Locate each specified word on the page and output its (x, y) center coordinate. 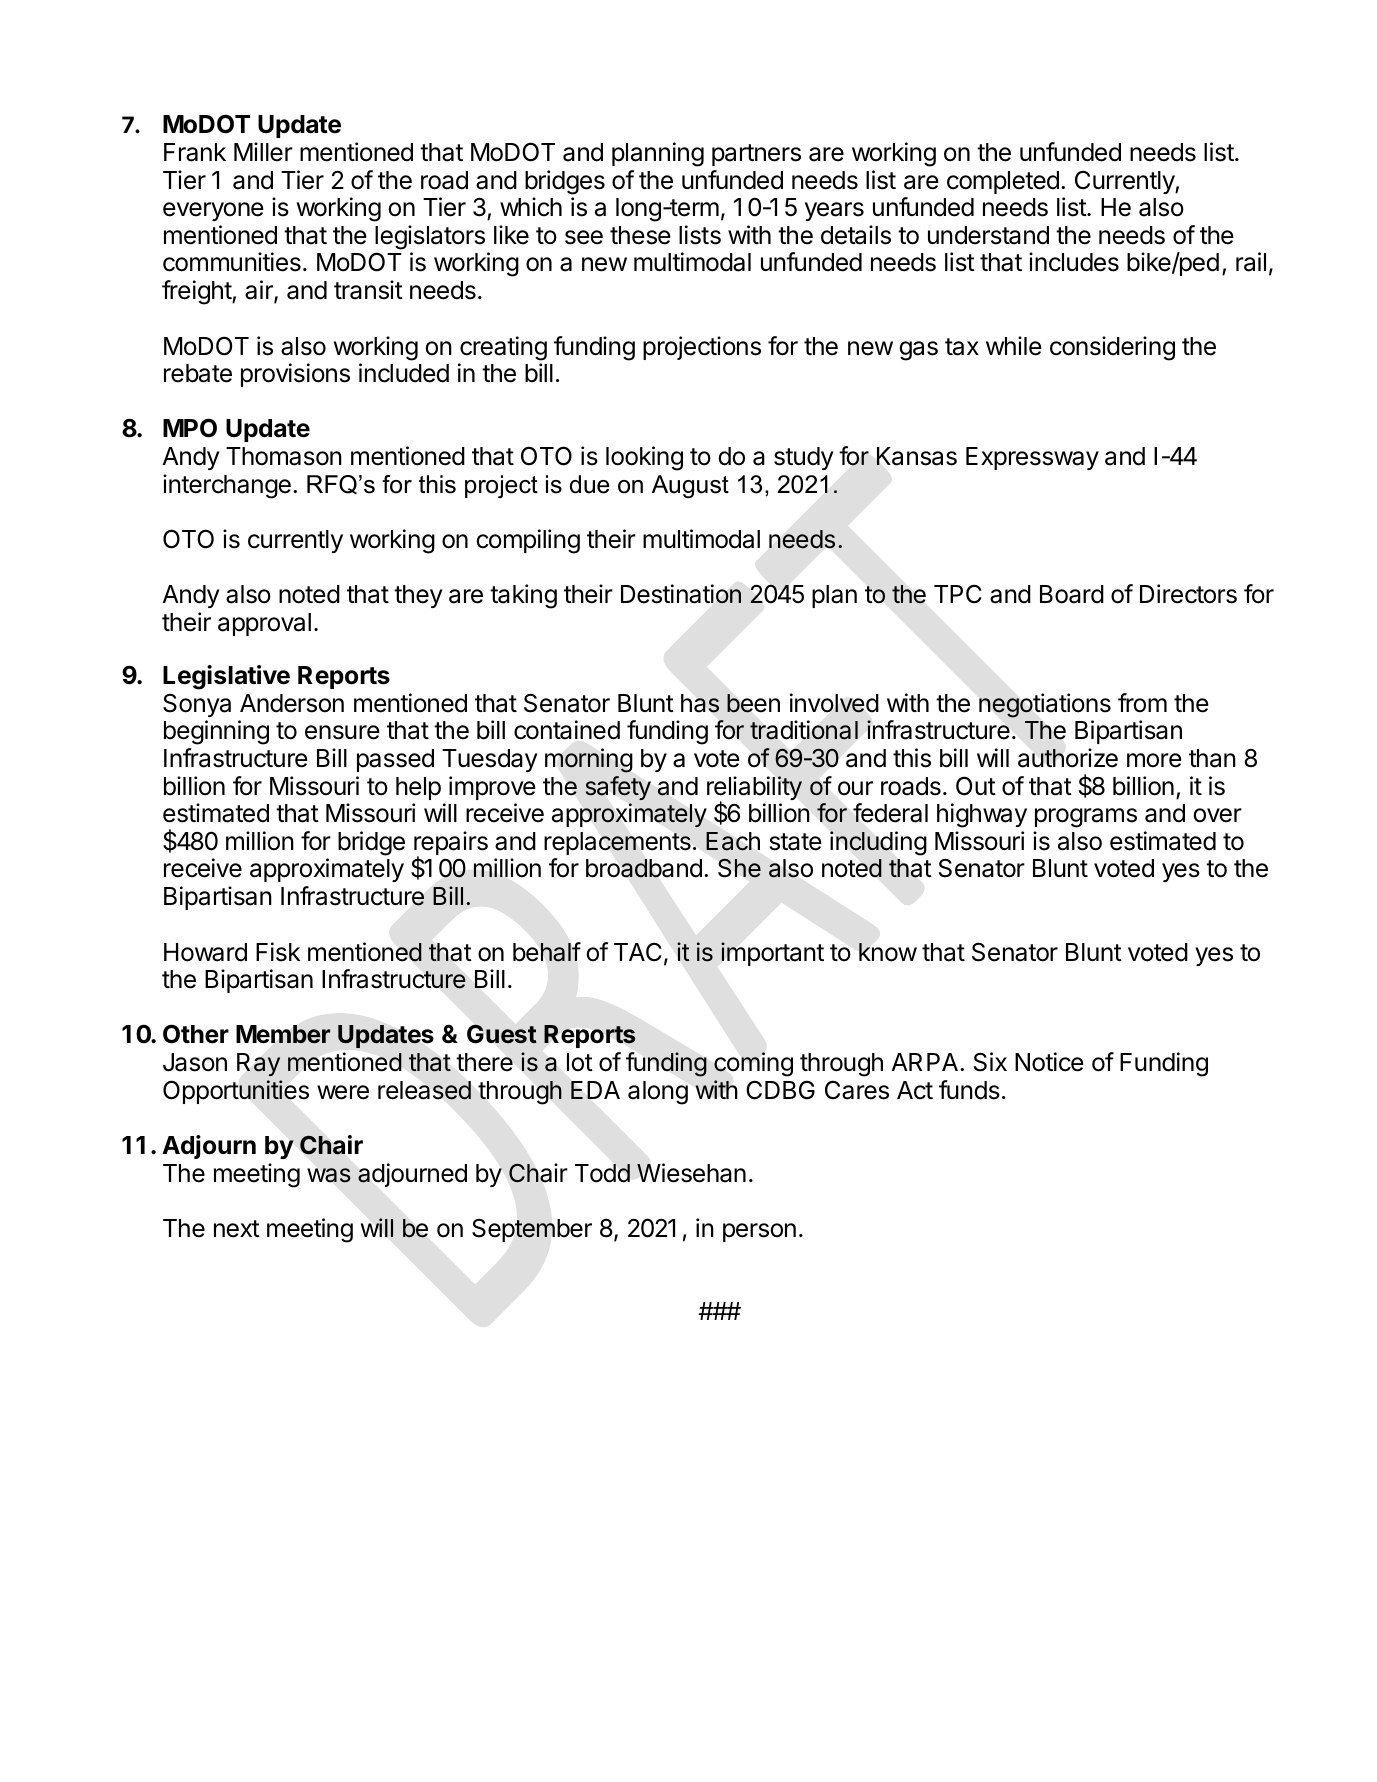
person (759, 1232)
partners (756, 155)
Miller (263, 152)
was (329, 1175)
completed (1003, 182)
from (1142, 703)
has (700, 703)
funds (969, 1090)
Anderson (292, 703)
